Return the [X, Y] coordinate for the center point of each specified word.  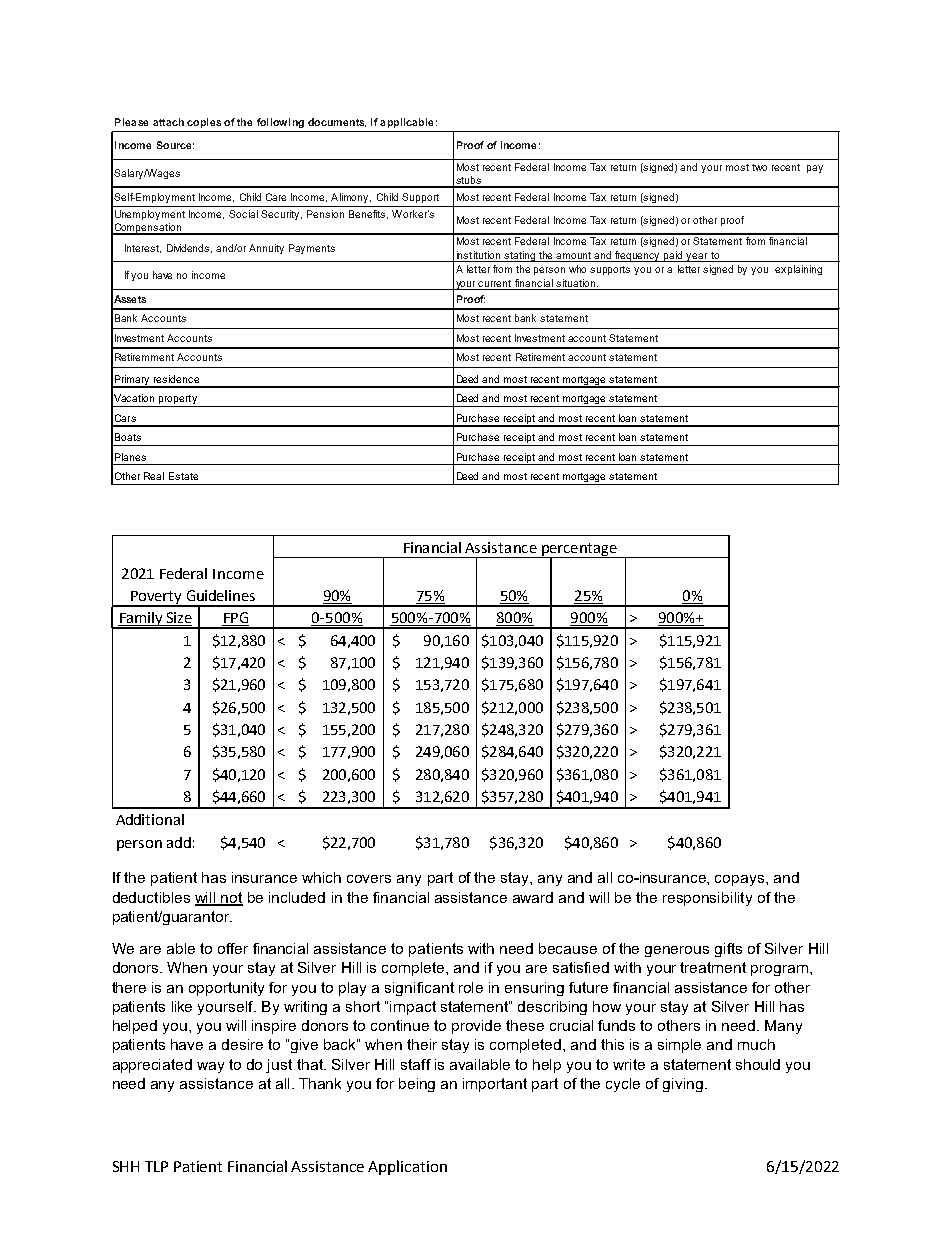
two [759, 167]
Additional [150, 819]
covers [369, 879]
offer [233, 948]
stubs [468, 181]
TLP [156, 1166]
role [471, 987]
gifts [728, 950]
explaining [798, 270]
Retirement [540, 357]
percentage [579, 550]
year [697, 257]
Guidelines [221, 595]
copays [741, 880]
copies [204, 123]
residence [176, 379]
